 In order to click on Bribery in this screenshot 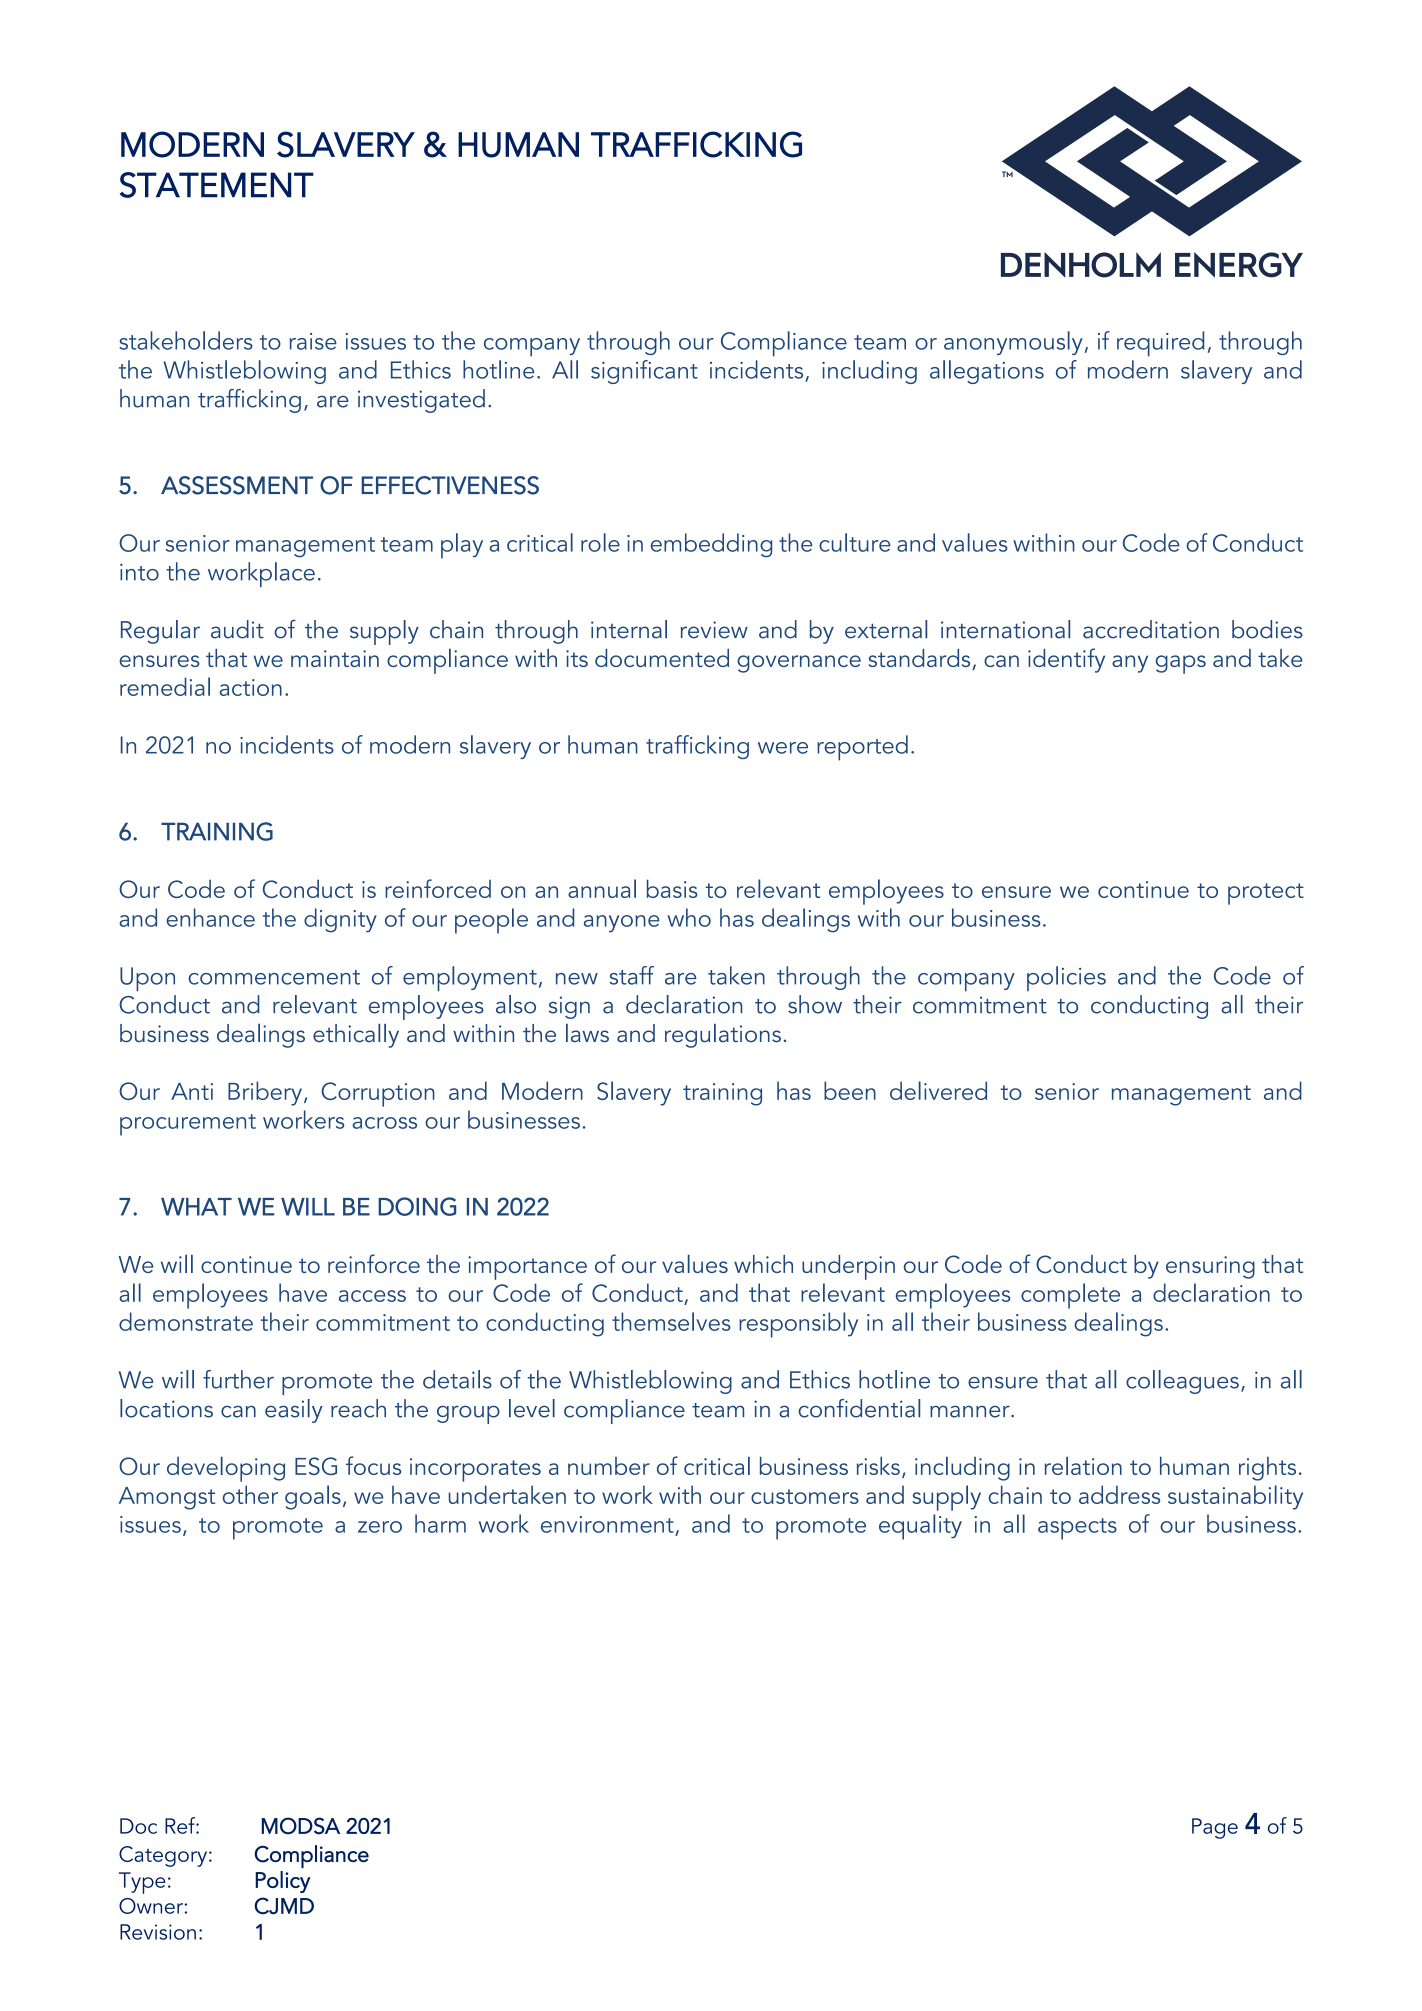, I will do `click(265, 1093)`.
